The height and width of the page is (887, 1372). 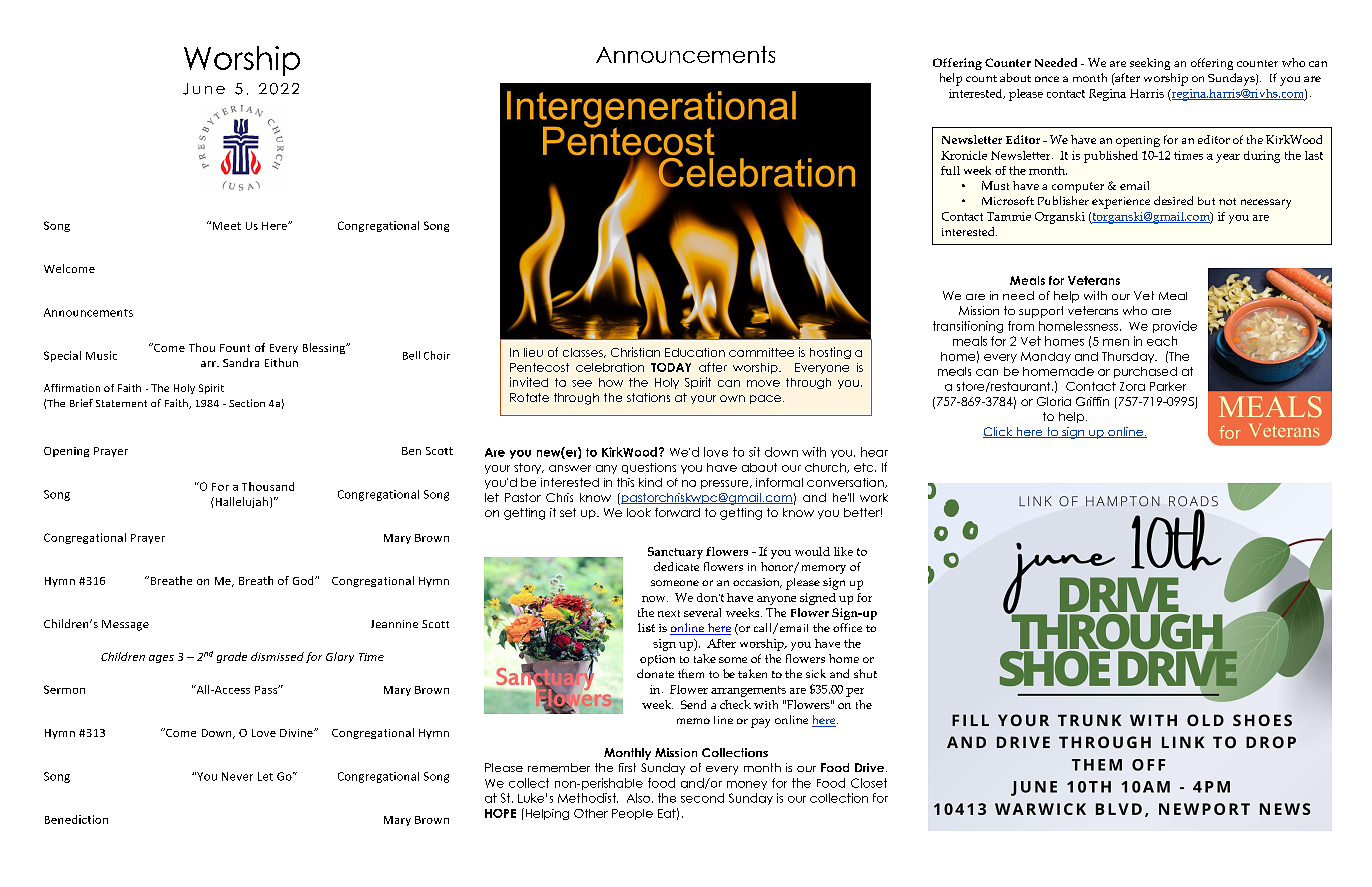 What do you see at coordinates (695, 352) in the page?
I see `Education` at bounding box center [695, 352].
